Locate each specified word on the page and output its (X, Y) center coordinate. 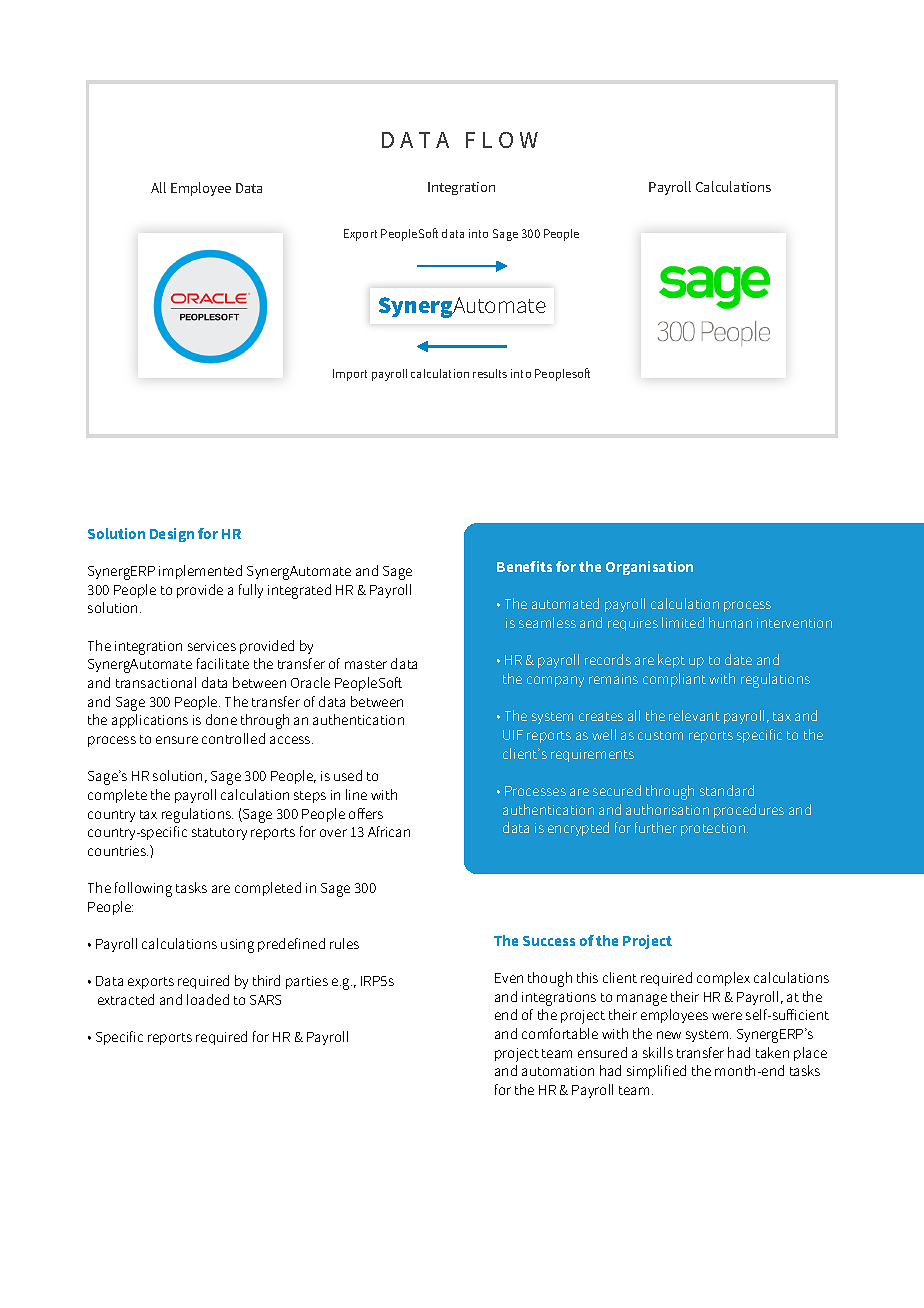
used (348, 775)
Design (172, 535)
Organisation (649, 568)
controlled (233, 738)
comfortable (560, 1033)
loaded (208, 999)
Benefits (524, 566)
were (727, 1016)
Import (350, 375)
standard (727, 790)
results (490, 373)
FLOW (502, 140)
